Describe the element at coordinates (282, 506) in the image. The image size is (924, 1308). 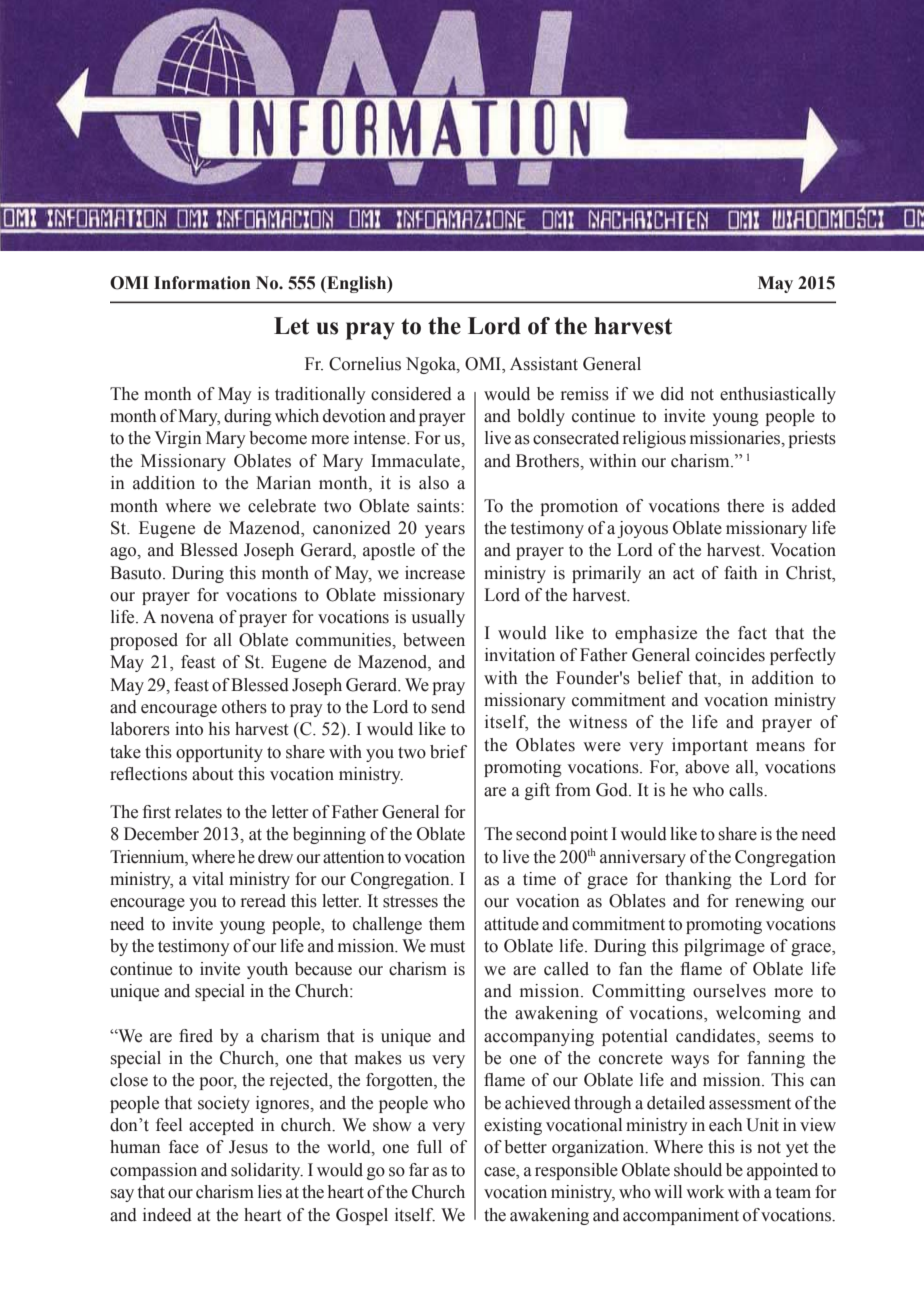
I see `celebrate` at that location.
